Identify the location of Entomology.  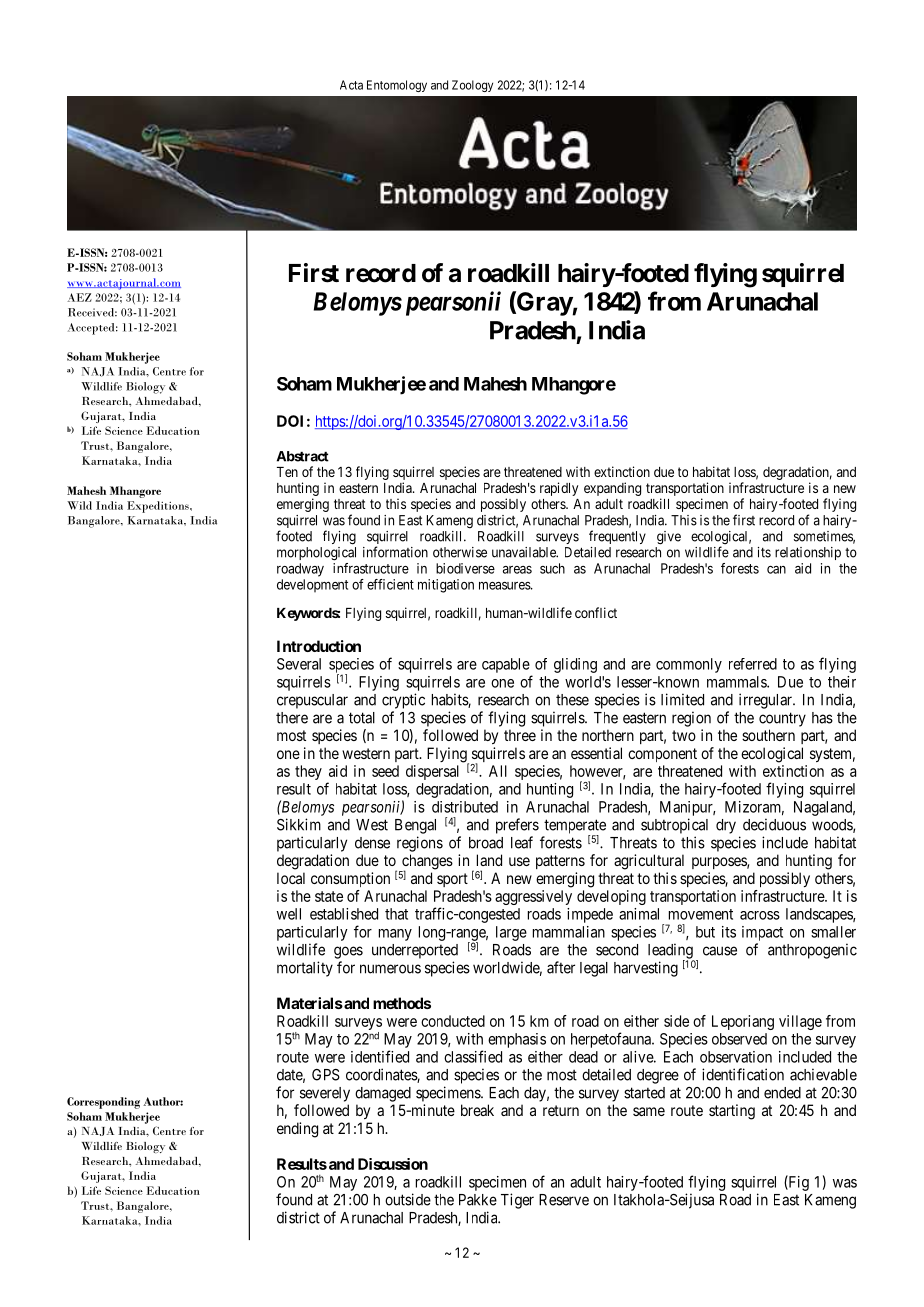
(397, 86).
